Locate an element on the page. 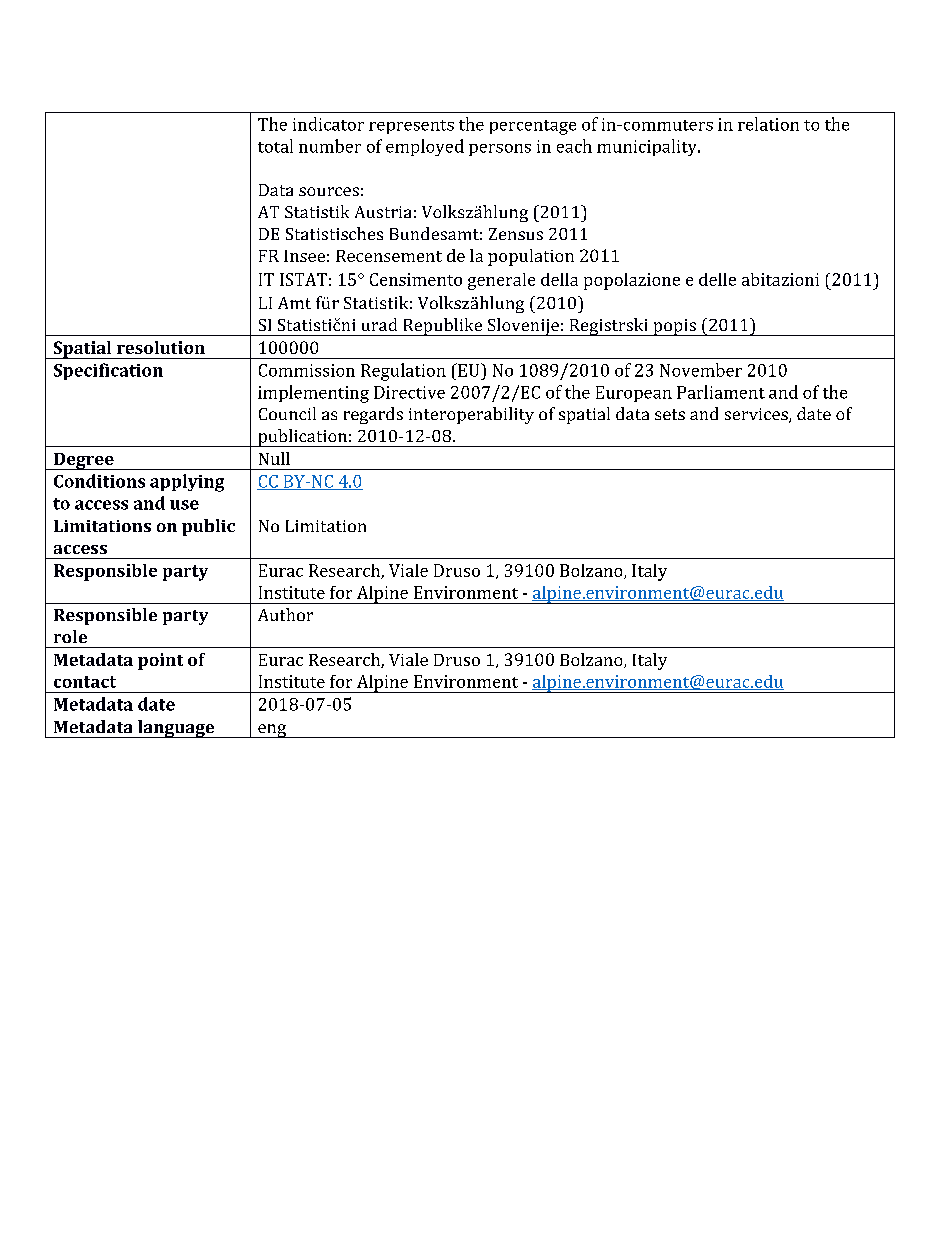  regards is located at coordinates (373, 415).
